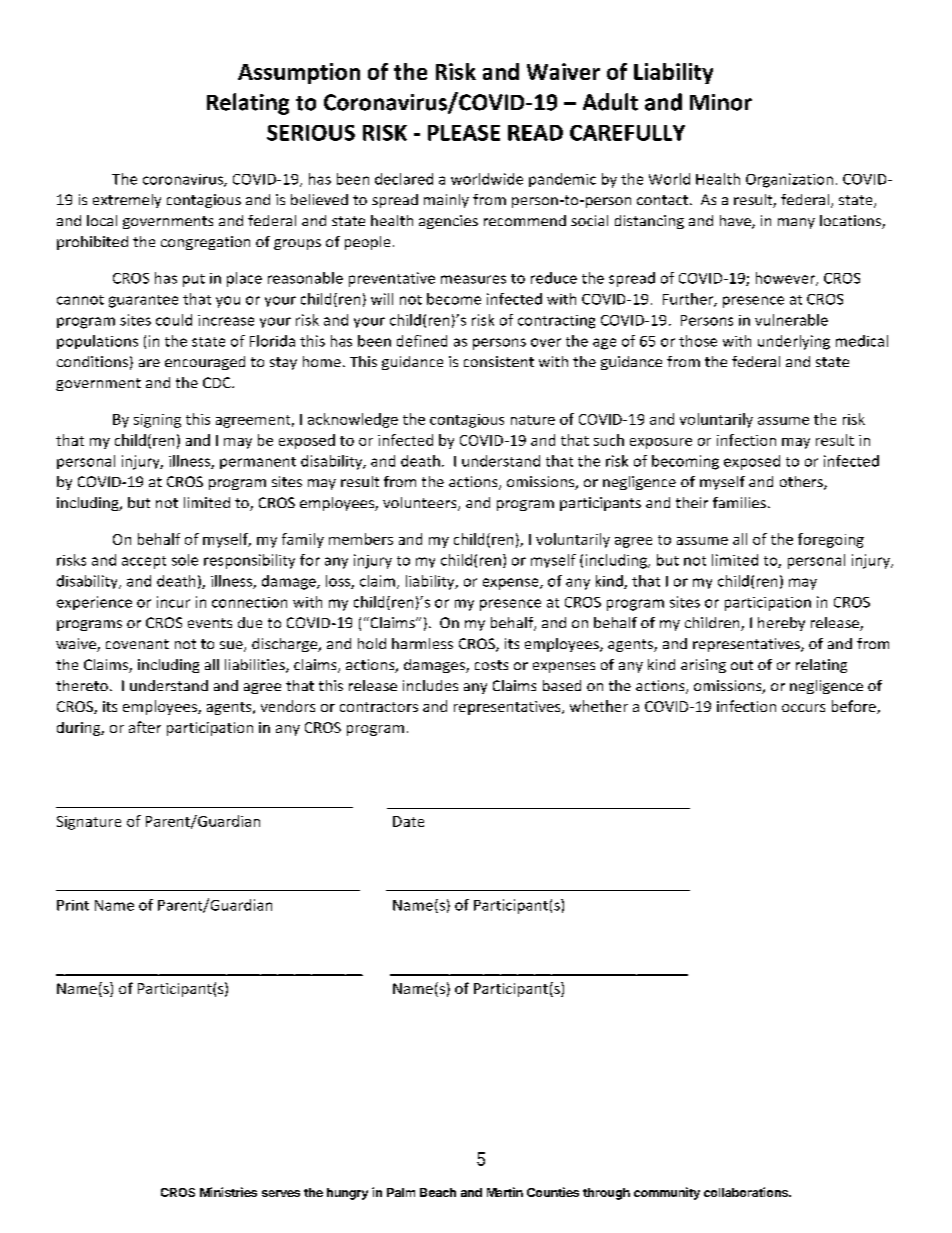  What do you see at coordinates (228, 1192) in the screenshot?
I see `Ministries` at bounding box center [228, 1192].
